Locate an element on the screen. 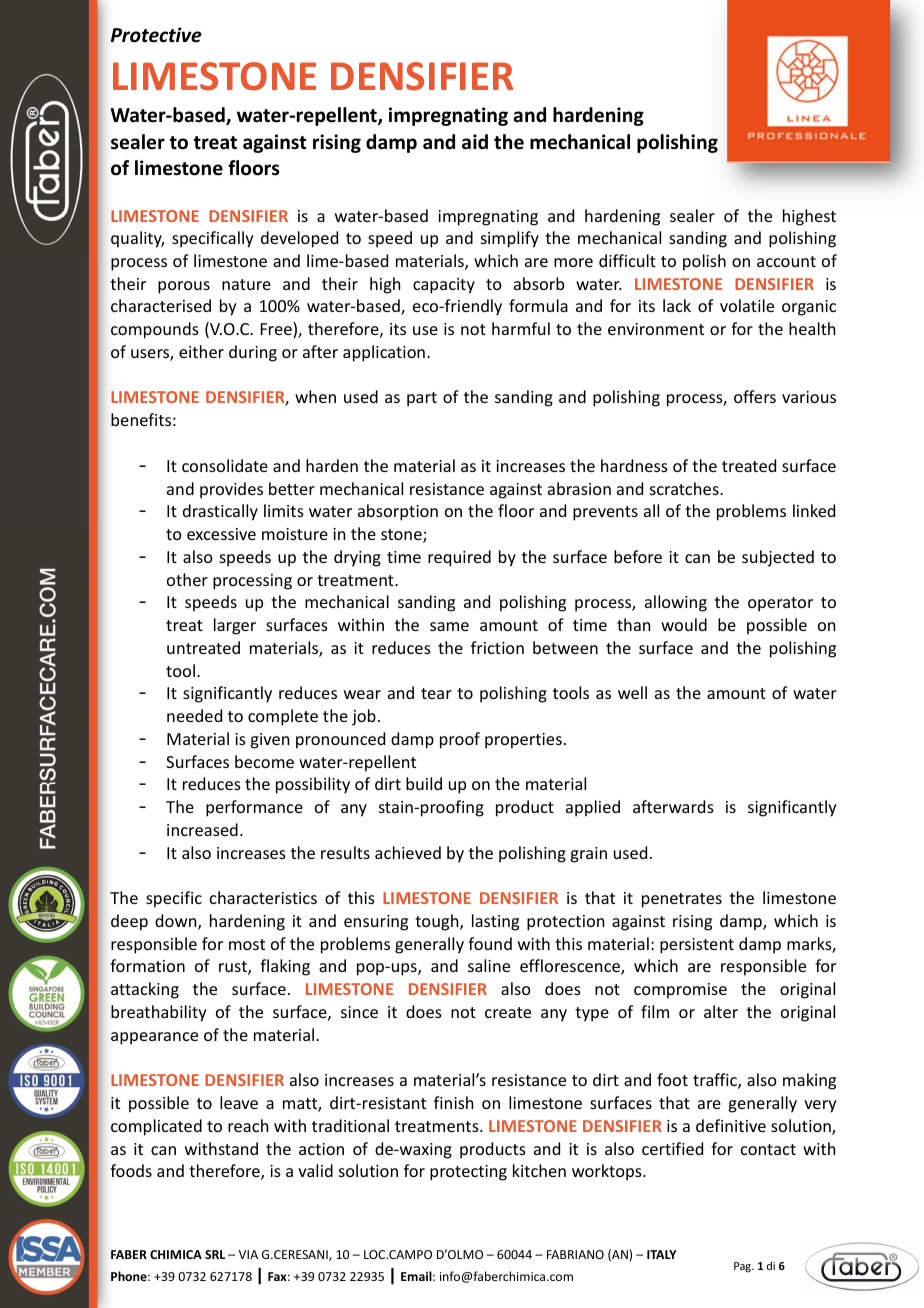 Image resolution: width=924 pixels, height=1308 pixels. SRL is located at coordinates (215, 1254).
